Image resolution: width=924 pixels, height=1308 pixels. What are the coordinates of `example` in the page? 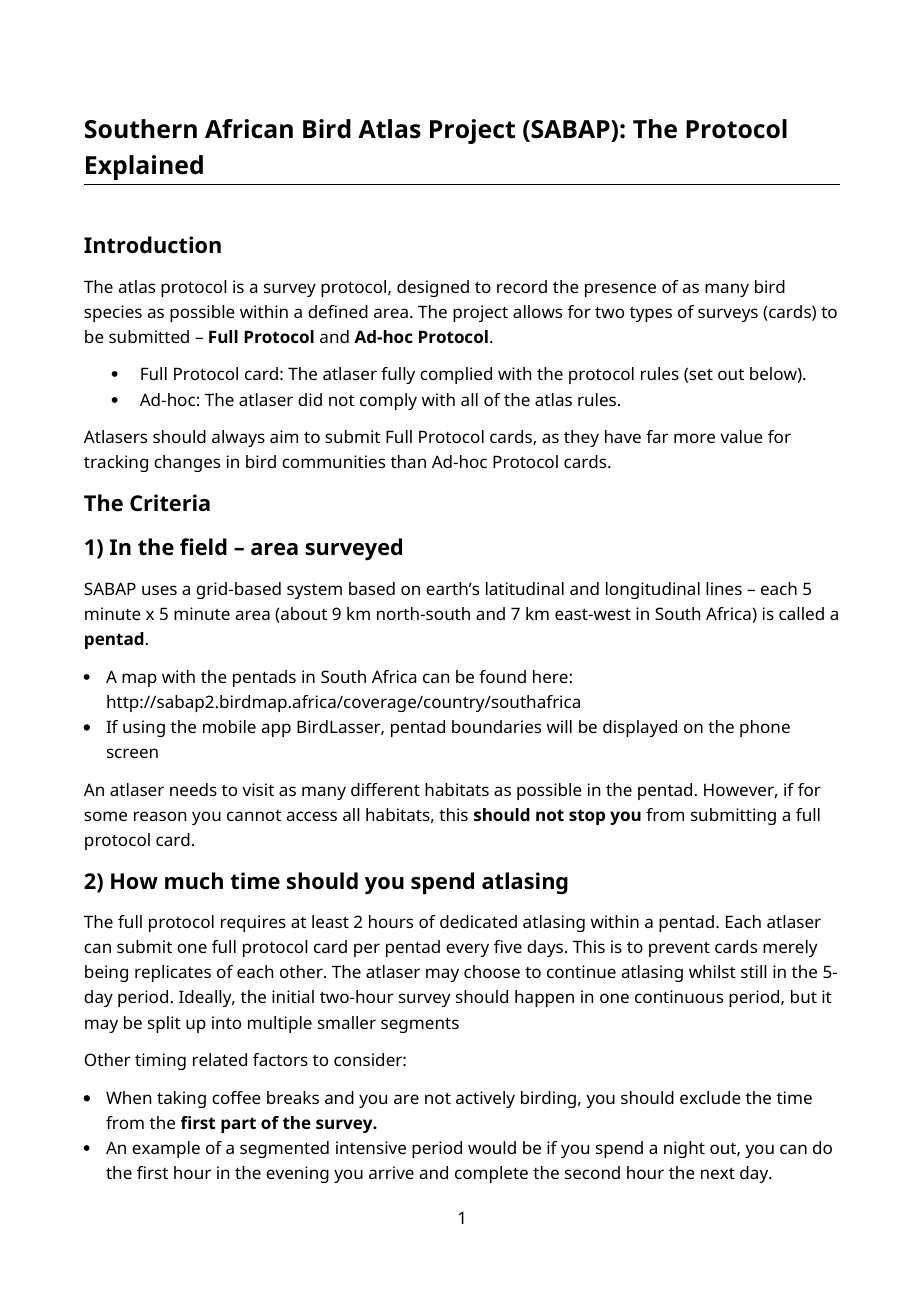 It's located at (166, 1149).
